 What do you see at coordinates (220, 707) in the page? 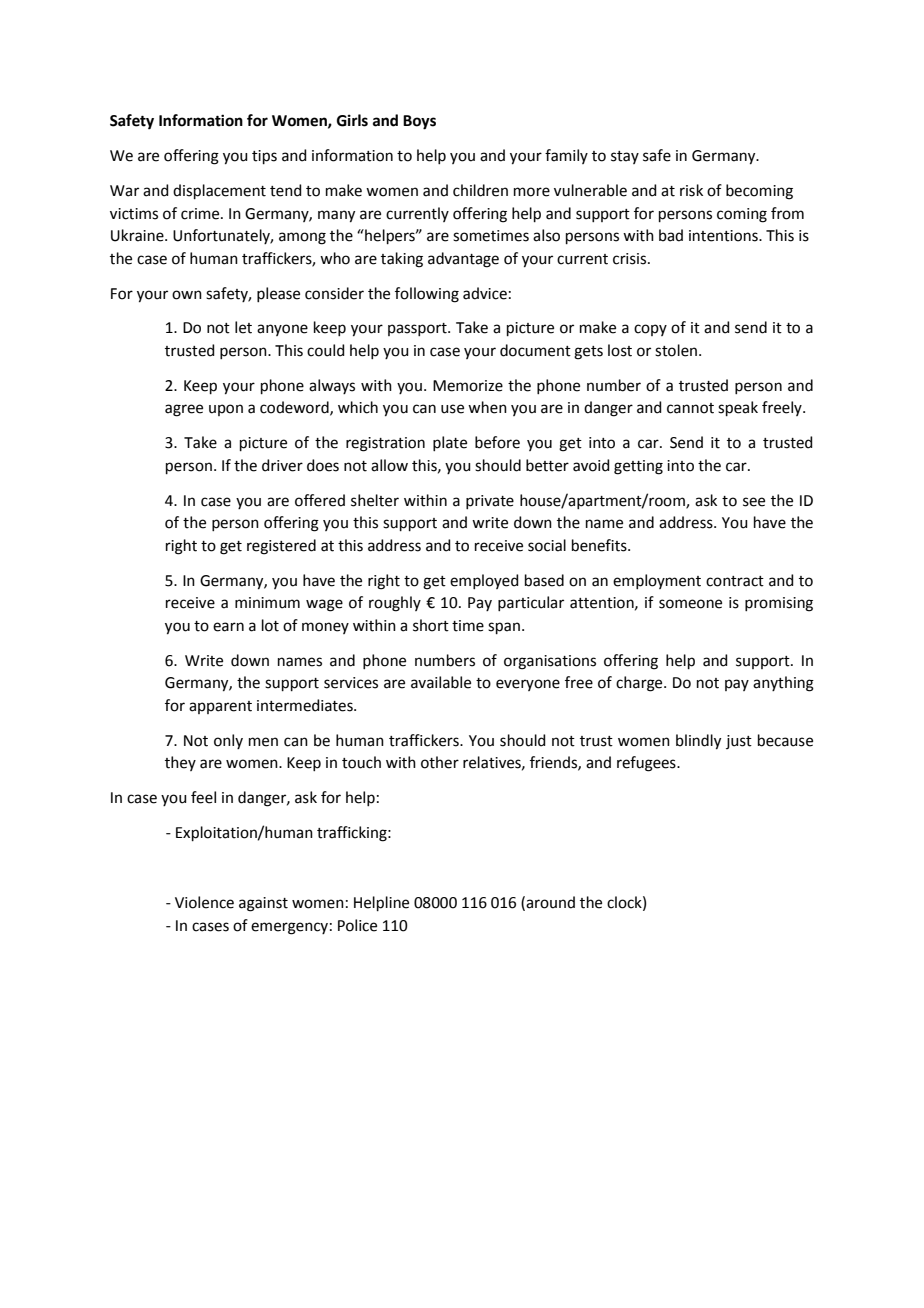
I see `apparent` at bounding box center [220, 707].
